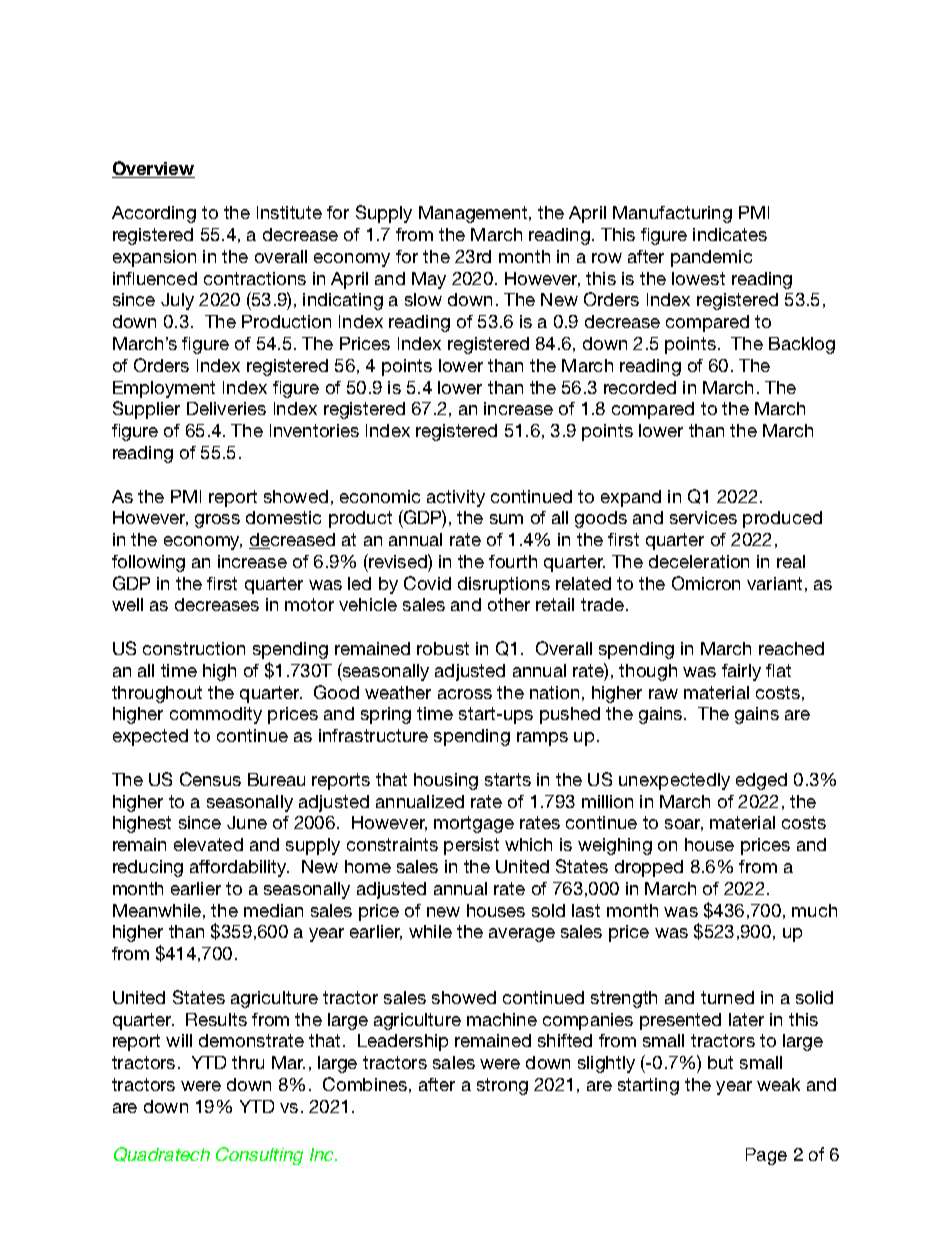  Describe the element at coordinates (502, 1086) in the document. I see `strong` at that location.
